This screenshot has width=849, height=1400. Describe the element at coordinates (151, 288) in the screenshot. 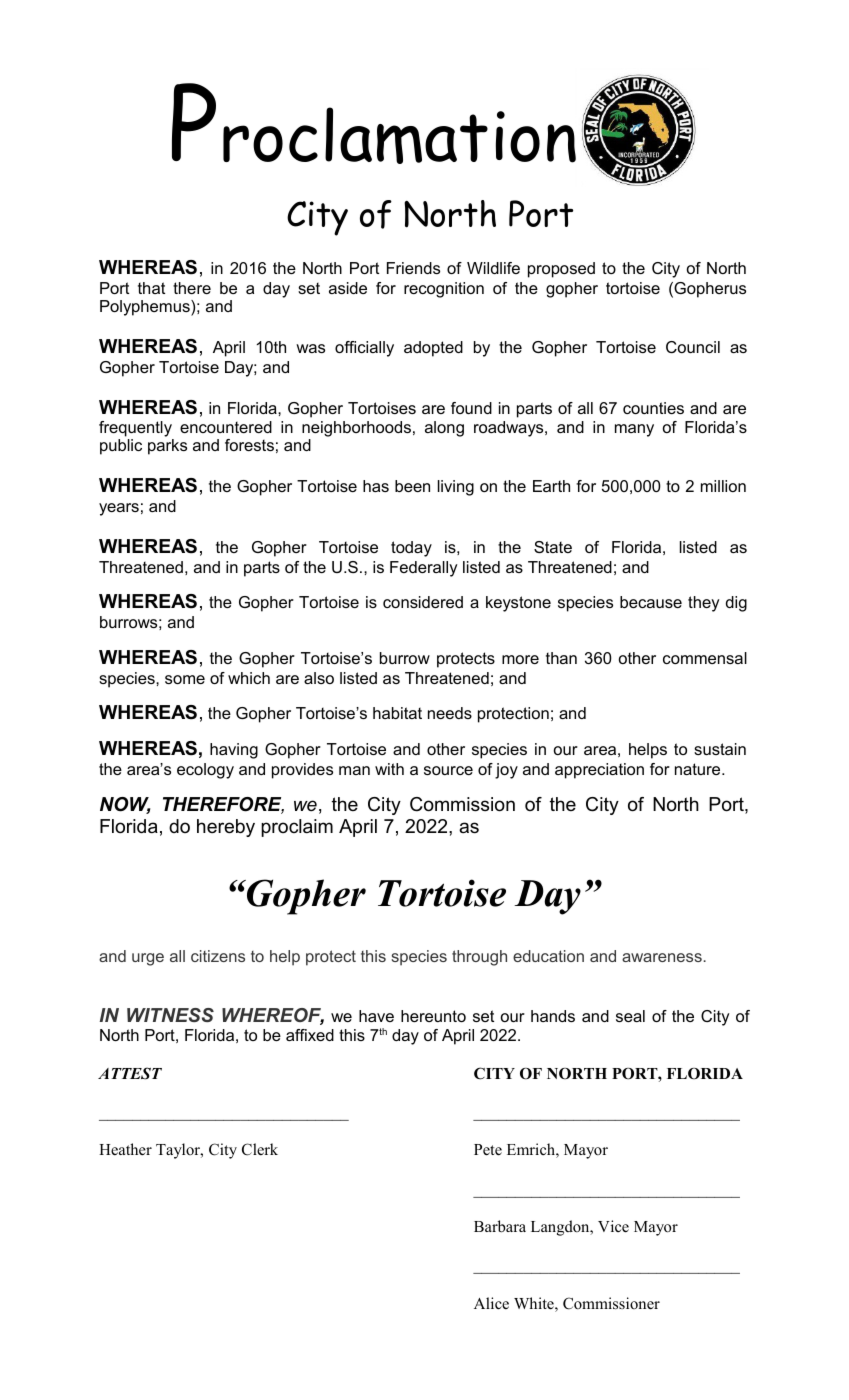

I see `that` at that location.
